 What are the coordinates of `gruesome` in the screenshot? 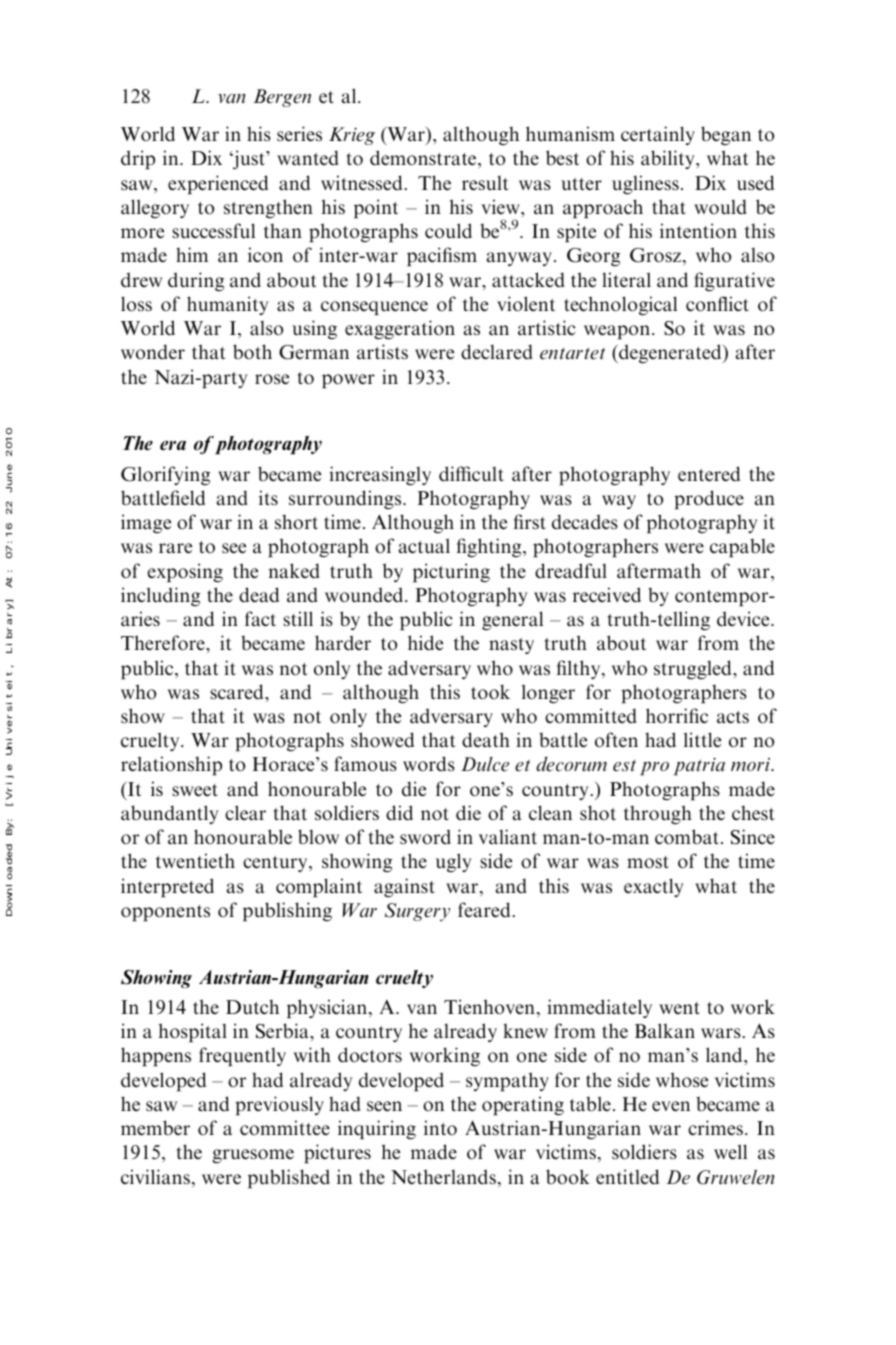 It's located at (253, 1156).
